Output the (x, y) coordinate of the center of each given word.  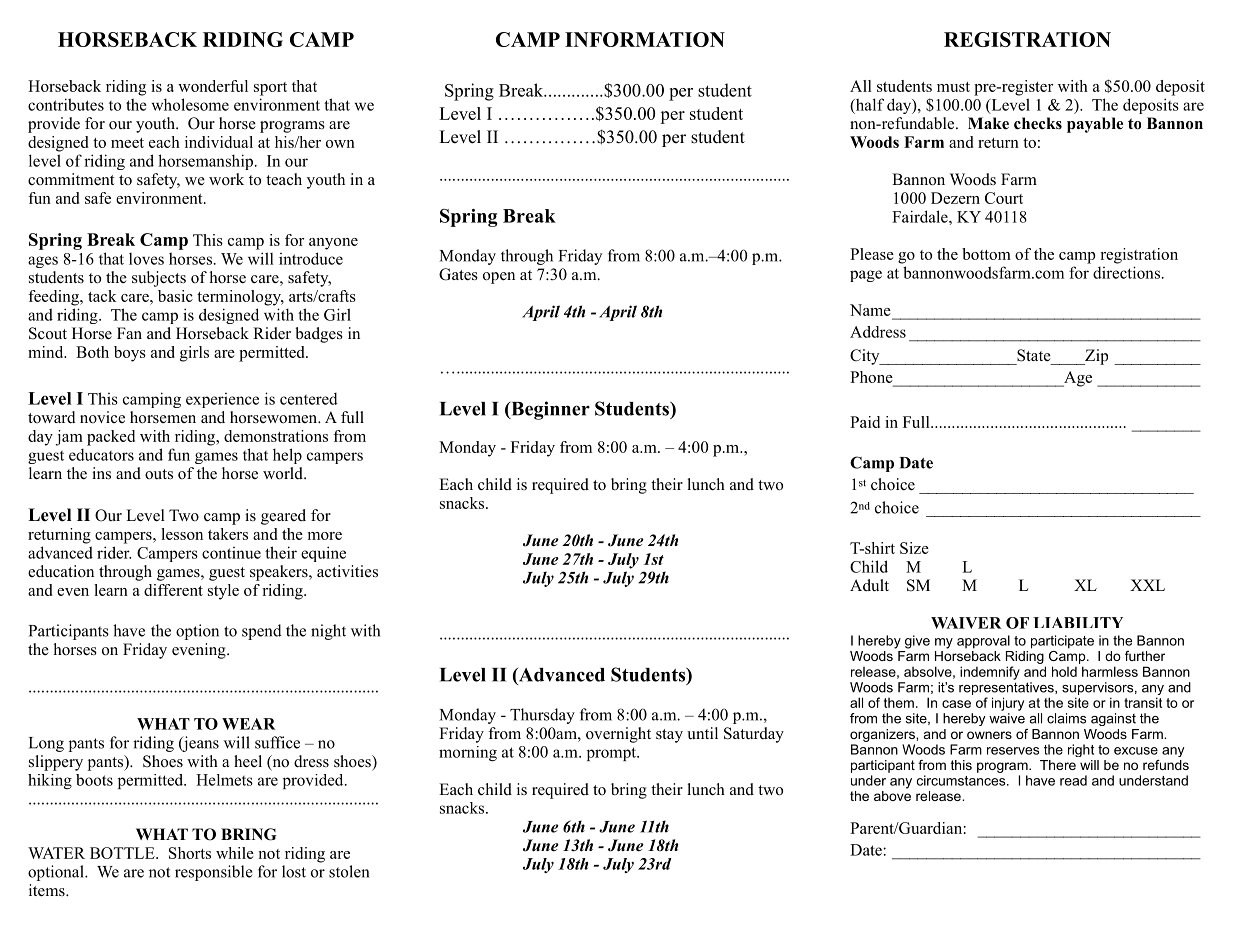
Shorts (190, 853)
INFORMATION (645, 39)
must (953, 87)
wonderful (213, 86)
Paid (865, 422)
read (1073, 780)
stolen (349, 871)
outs (159, 474)
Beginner (549, 410)
